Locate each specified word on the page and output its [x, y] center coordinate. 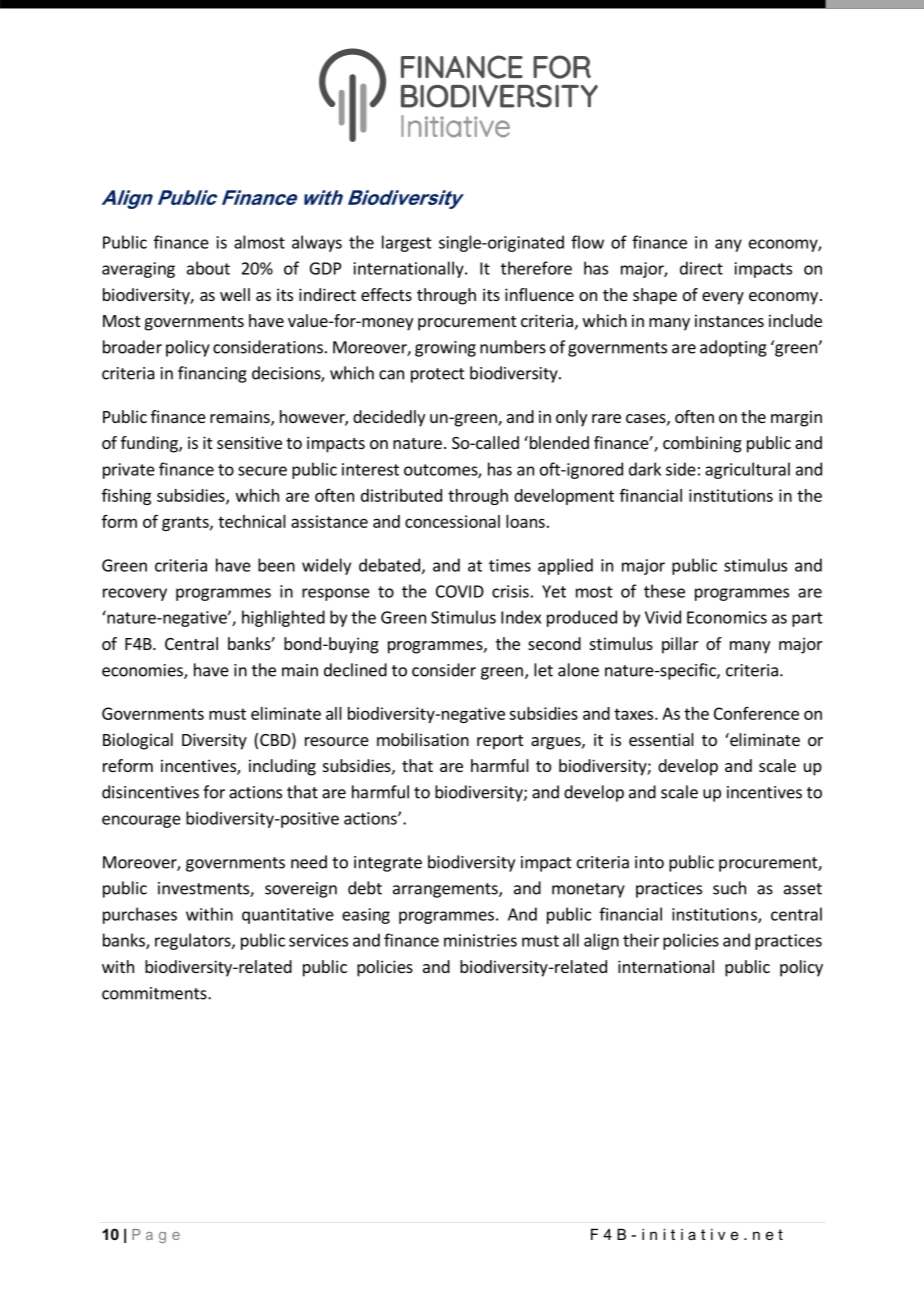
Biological [138, 741]
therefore [536, 268]
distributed [401, 495]
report [500, 742]
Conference [756, 713]
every [723, 298]
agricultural [747, 470]
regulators [194, 941]
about [208, 268]
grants [186, 523]
